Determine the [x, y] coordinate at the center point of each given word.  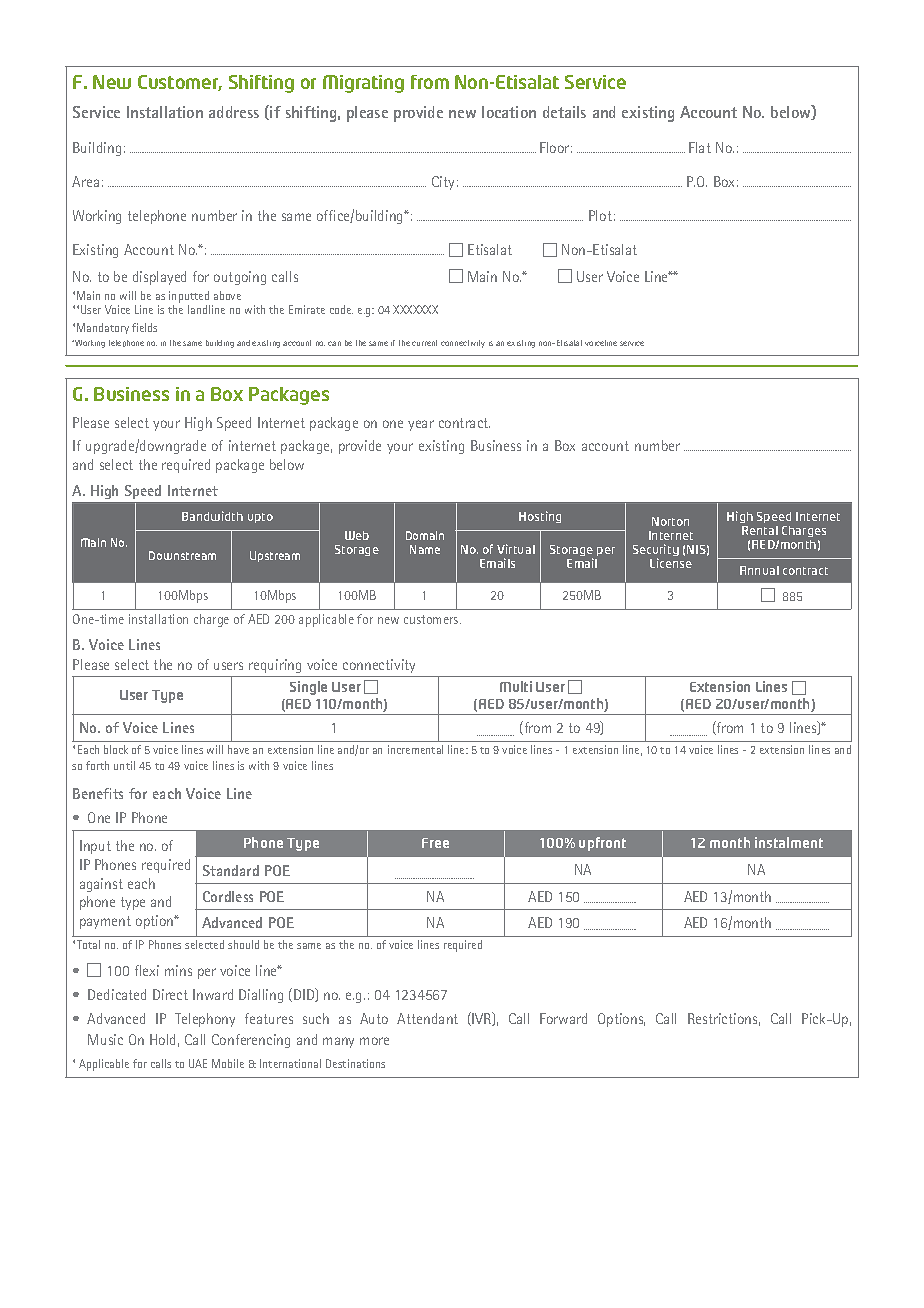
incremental [415, 749]
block [116, 749]
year [421, 425]
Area [85, 181]
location [509, 112]
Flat [700, 147]
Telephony [205, 1020]
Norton [670, 521]
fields [144, 327]
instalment [789, 842]
